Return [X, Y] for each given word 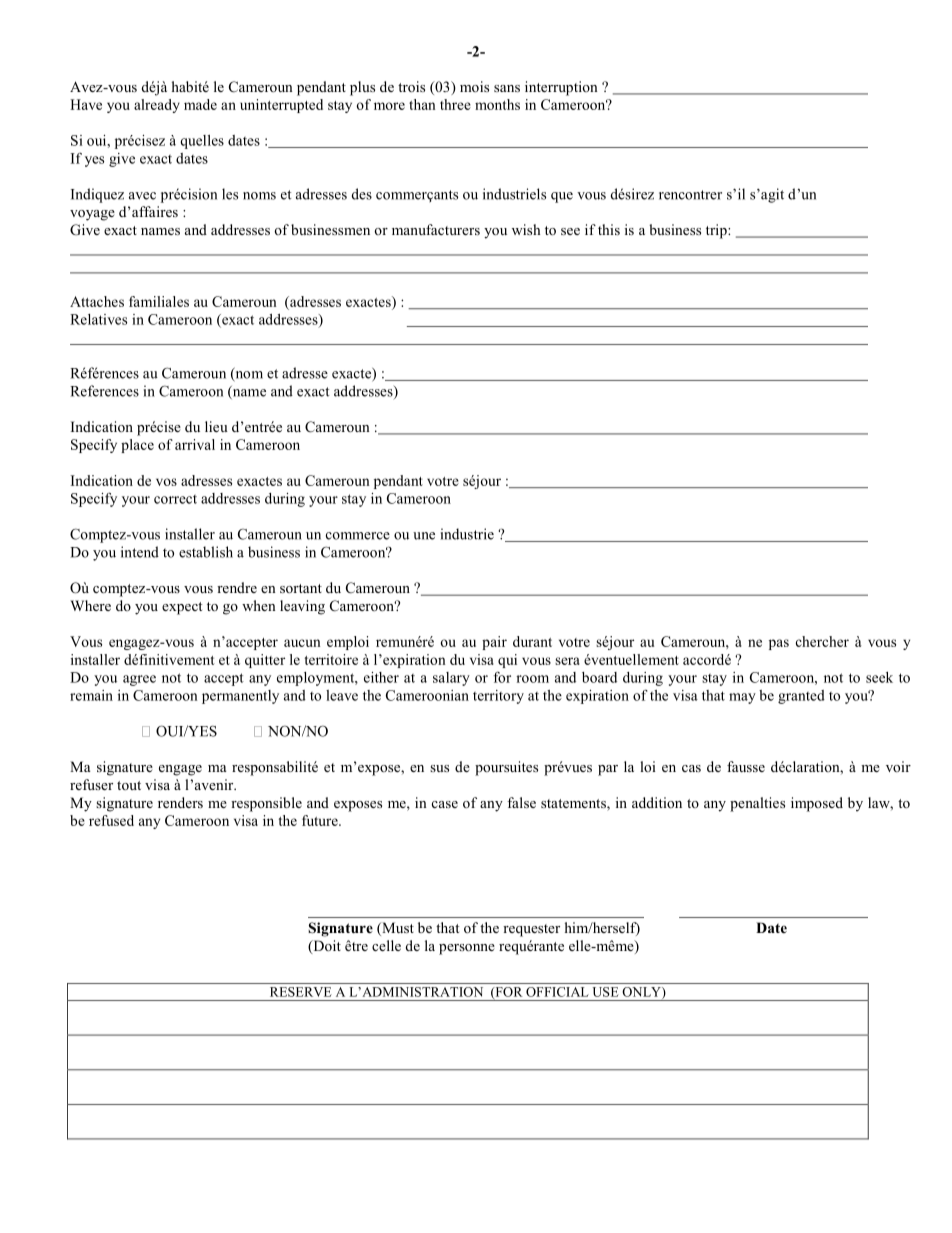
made [200, 104]
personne [467, 949]
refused [111, 820]
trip [717, 231]
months [497, 104]
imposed [817, 804]
